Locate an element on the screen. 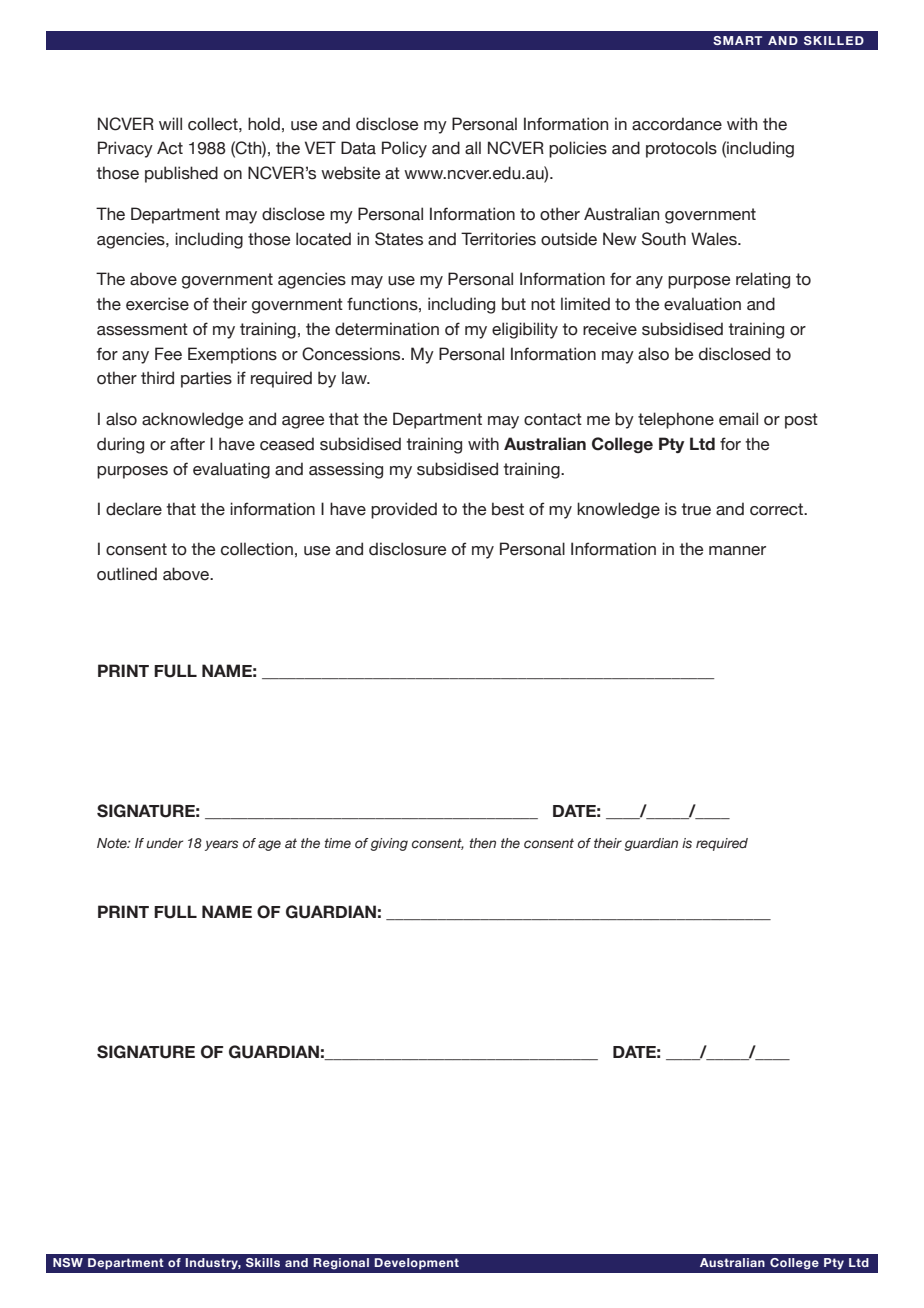 The width and height of the screenshot is (924, 1308). manner is located at coordinates (737, 551).
